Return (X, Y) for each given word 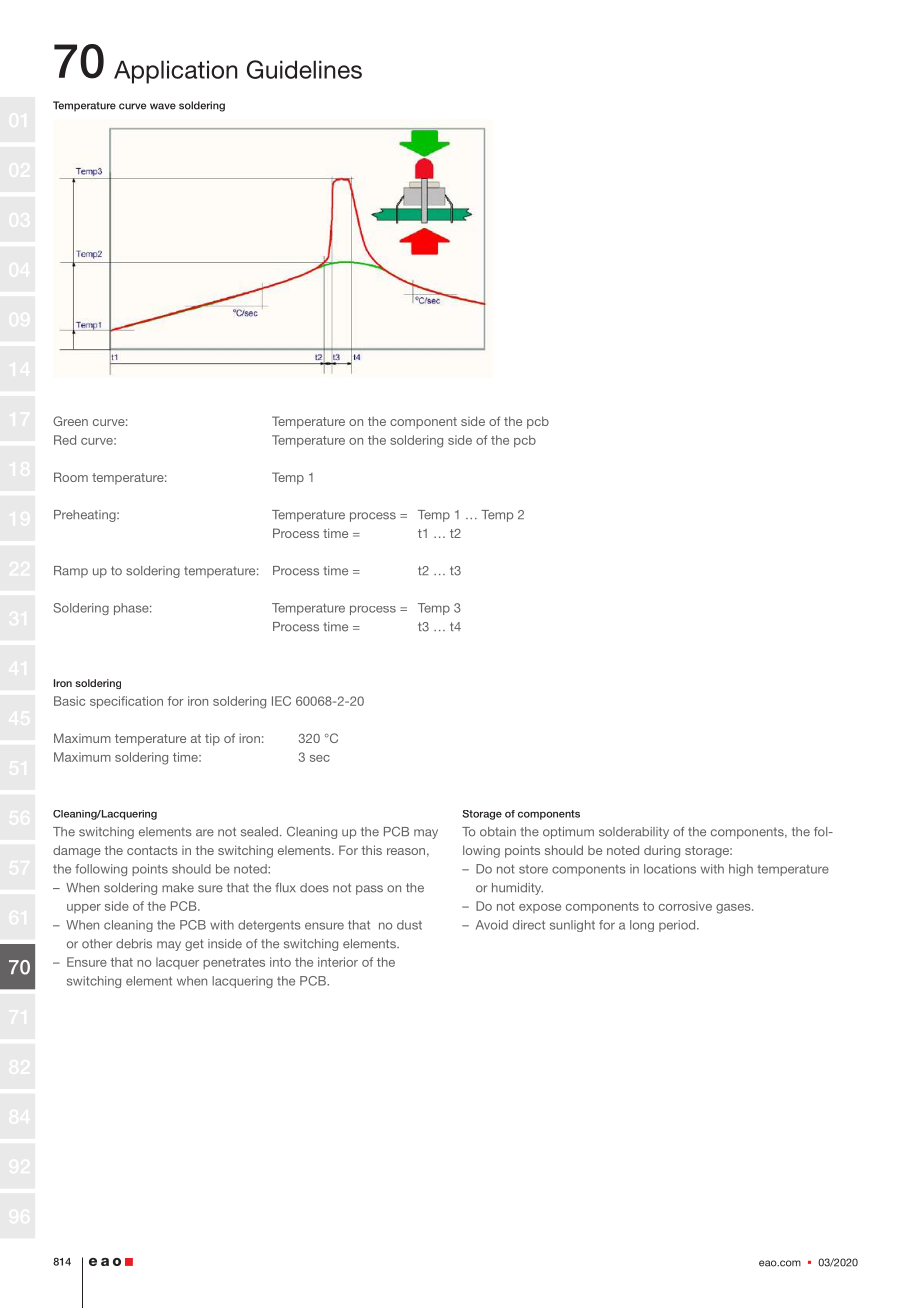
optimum (568, 833)
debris (134, 944)
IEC (281, 701)
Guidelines (304, 69)
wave (163, 106)
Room (71, 477)
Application (175, 72)
